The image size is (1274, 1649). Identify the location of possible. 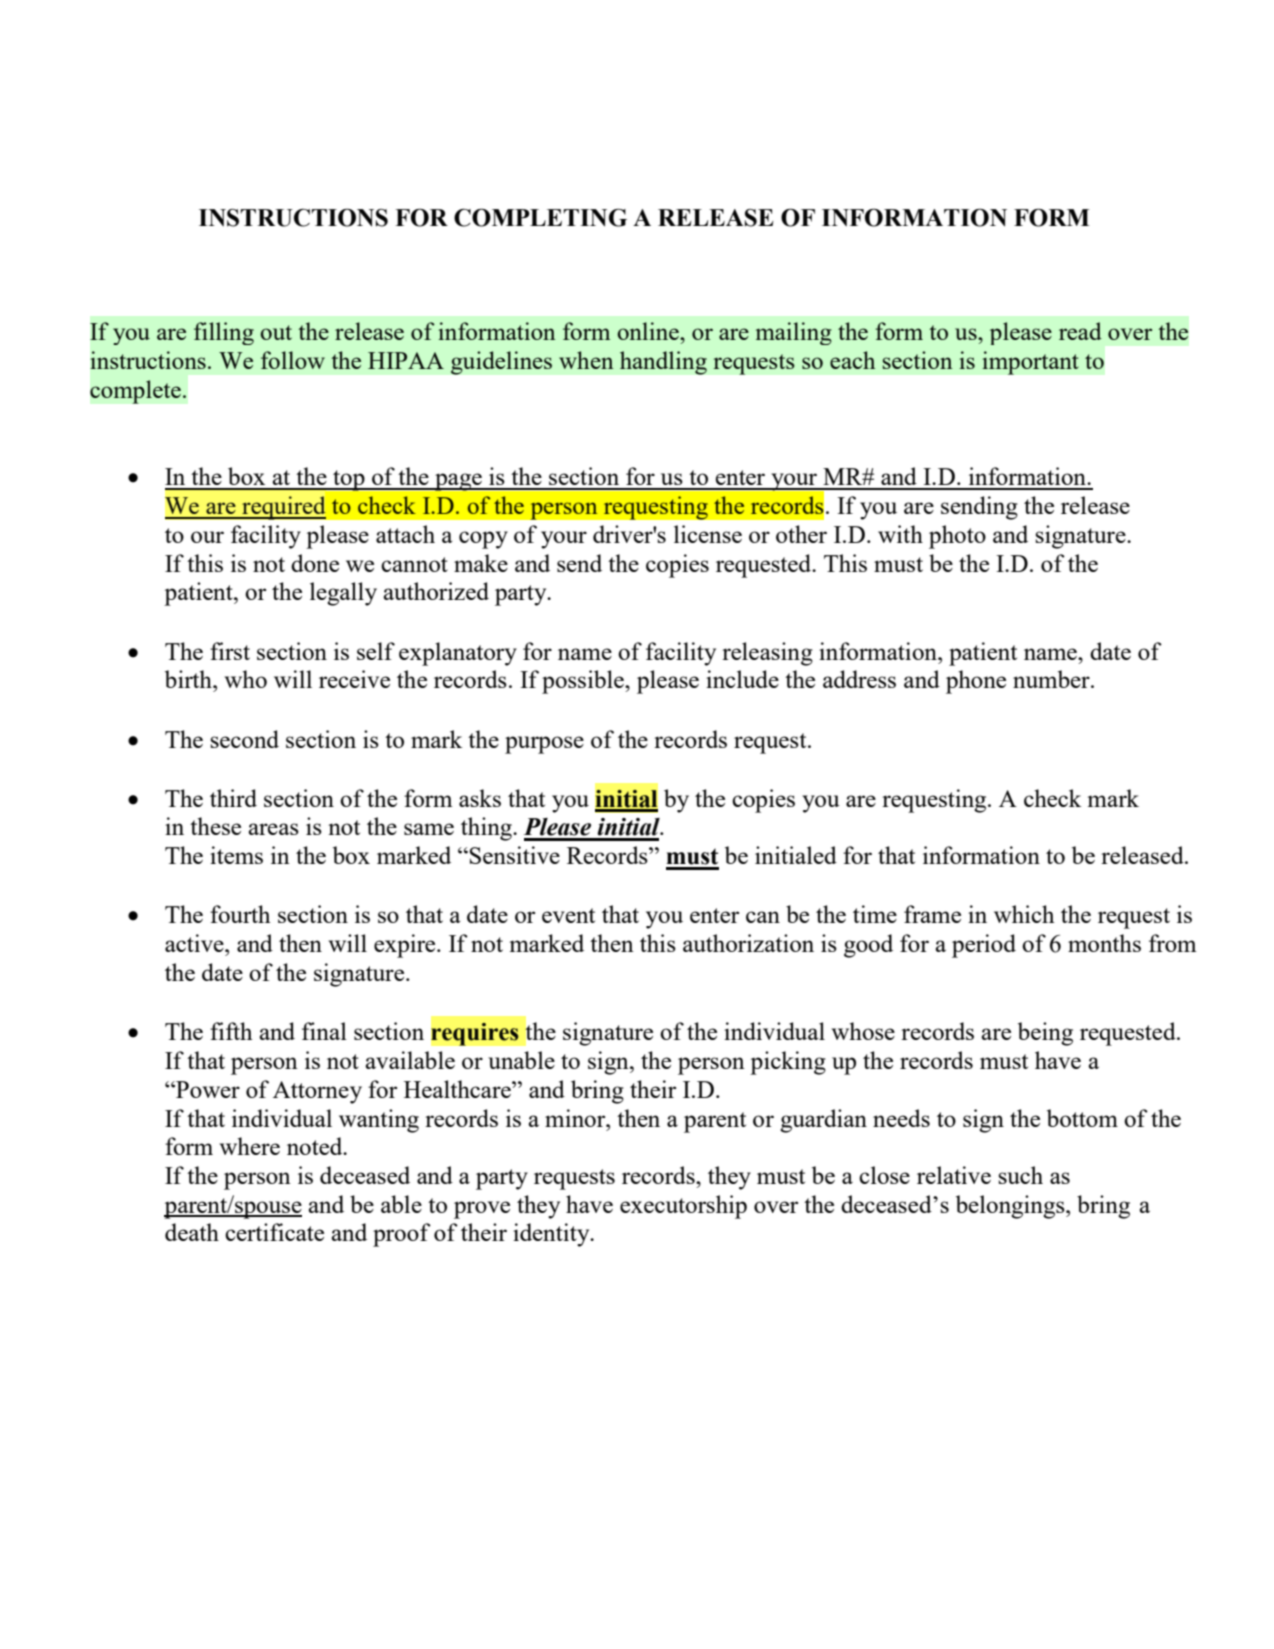
(584, 682).
